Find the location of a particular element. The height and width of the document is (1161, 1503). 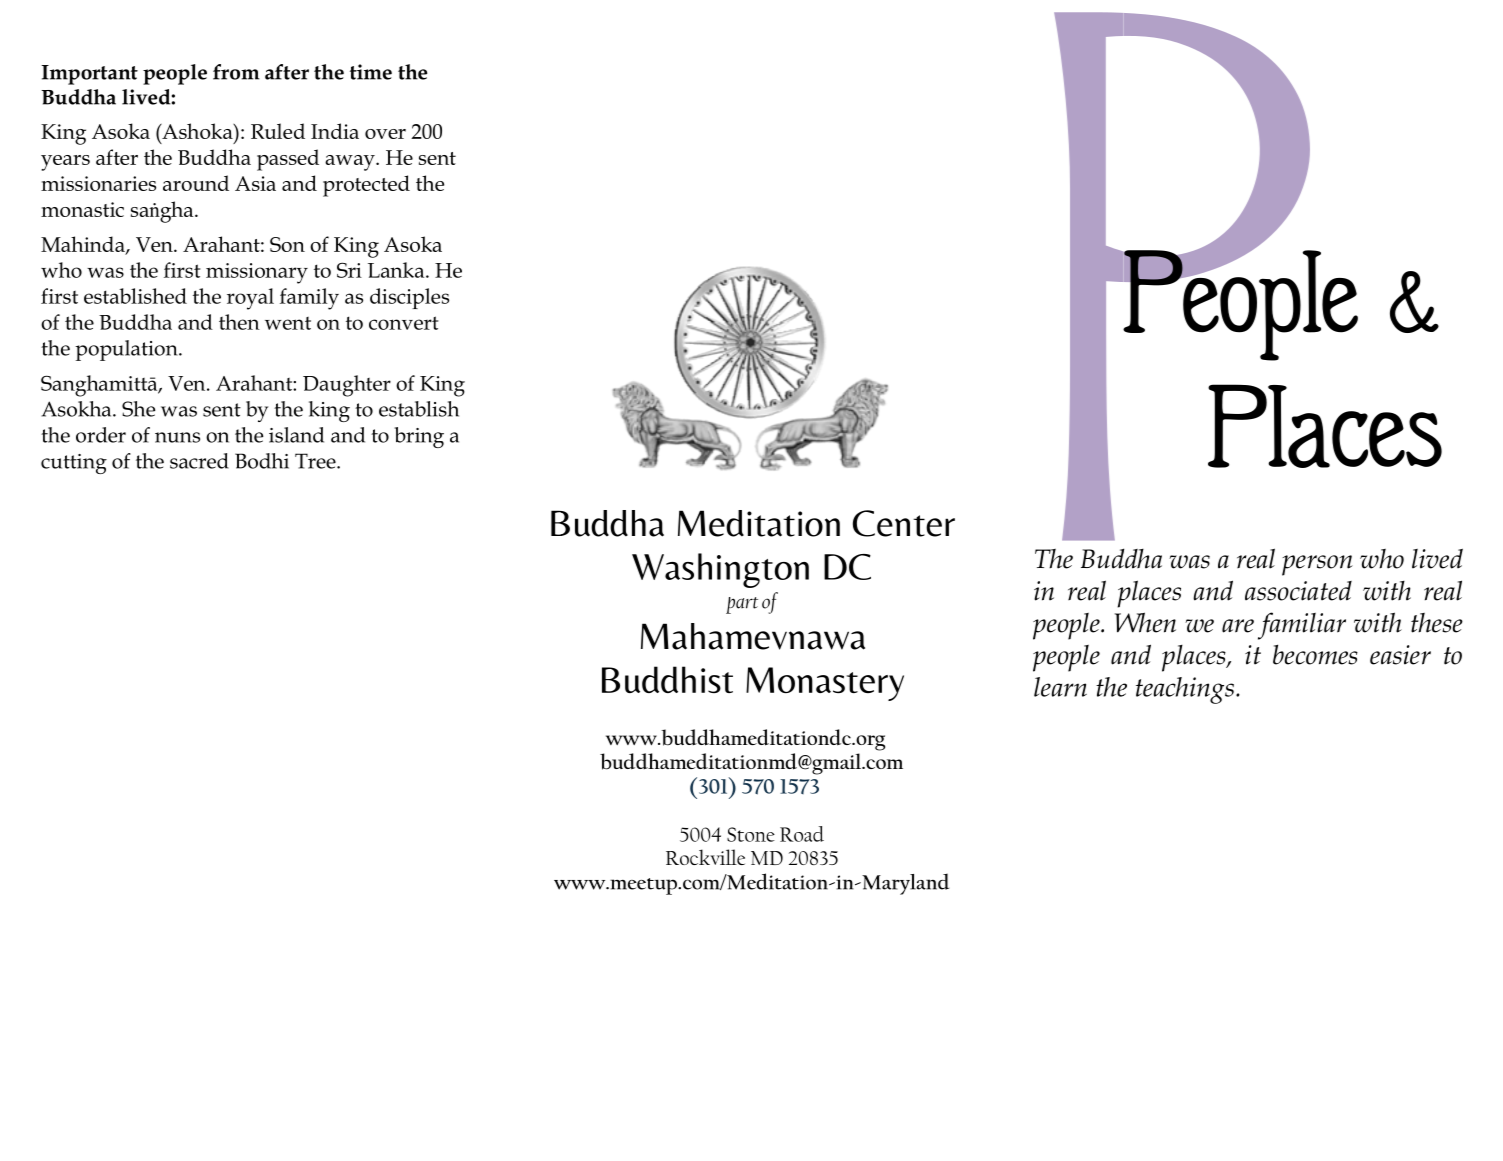

Washington is located at coordinates (720, 570).
